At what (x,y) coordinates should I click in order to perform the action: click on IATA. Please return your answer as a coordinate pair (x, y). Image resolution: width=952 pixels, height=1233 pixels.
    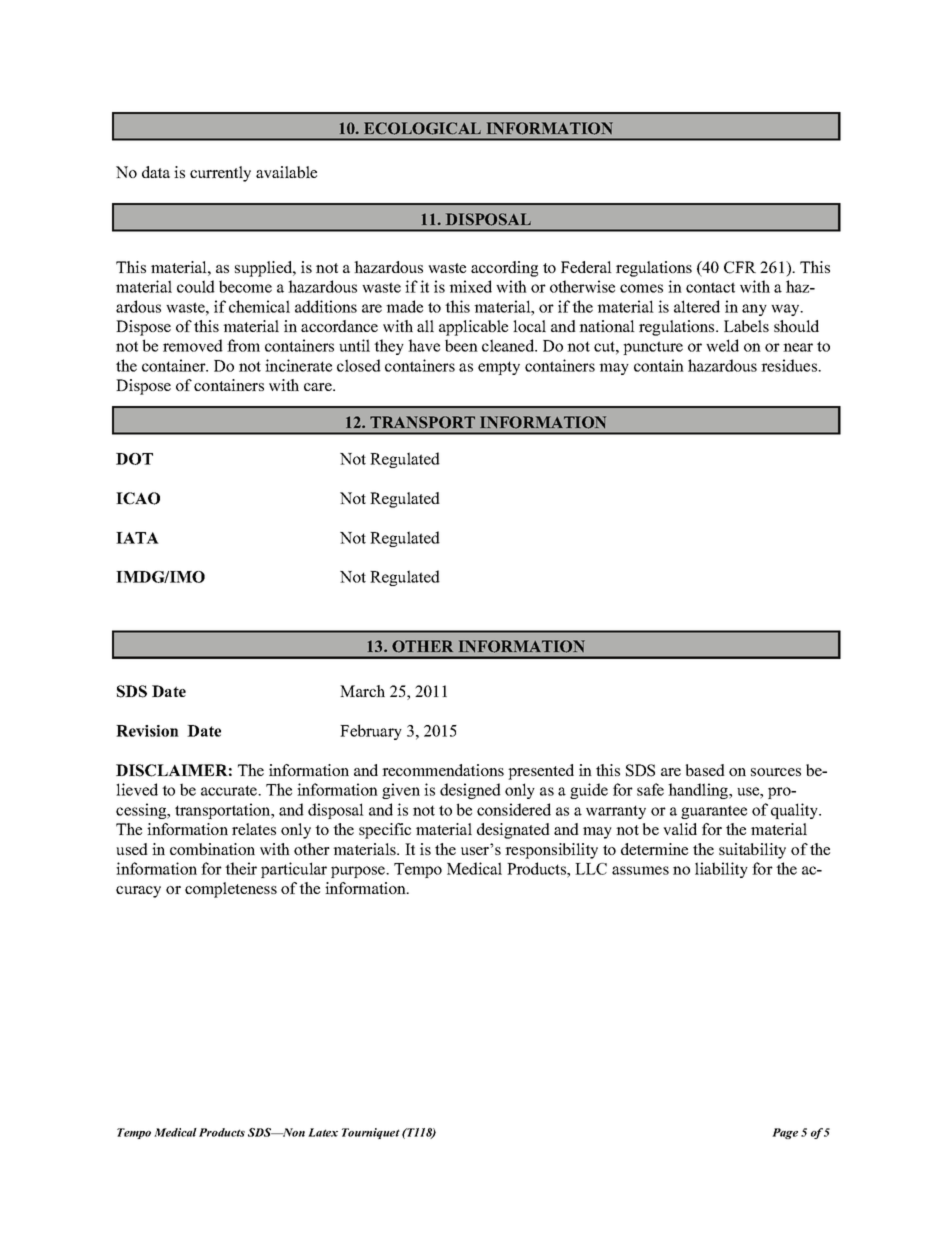
    Looking at the image, I should click on (137, 538).
